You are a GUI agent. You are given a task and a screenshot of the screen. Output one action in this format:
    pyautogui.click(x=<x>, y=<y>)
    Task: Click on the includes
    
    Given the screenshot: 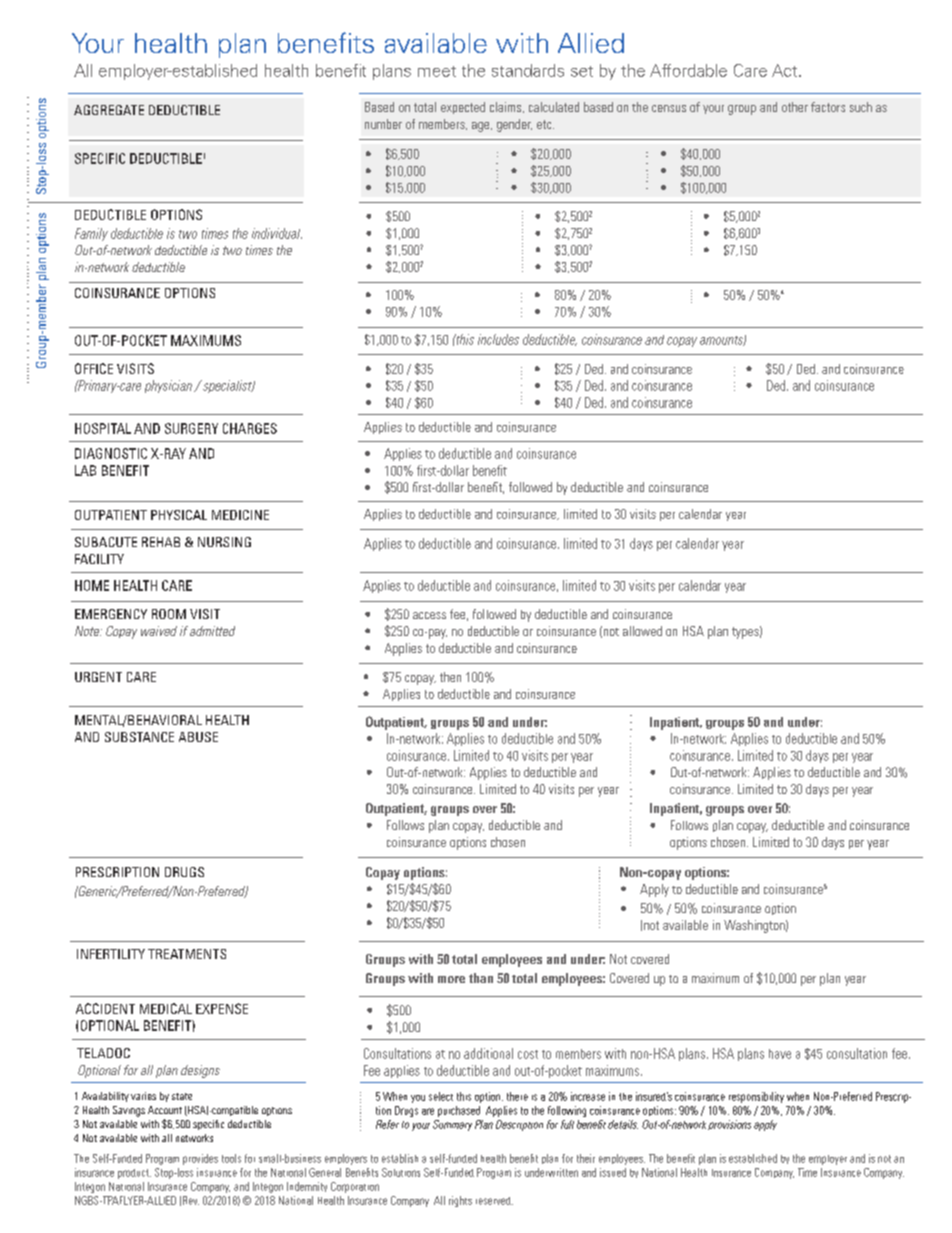 What is the action you would take?
    pyautogui.click(x=498, y=339)
